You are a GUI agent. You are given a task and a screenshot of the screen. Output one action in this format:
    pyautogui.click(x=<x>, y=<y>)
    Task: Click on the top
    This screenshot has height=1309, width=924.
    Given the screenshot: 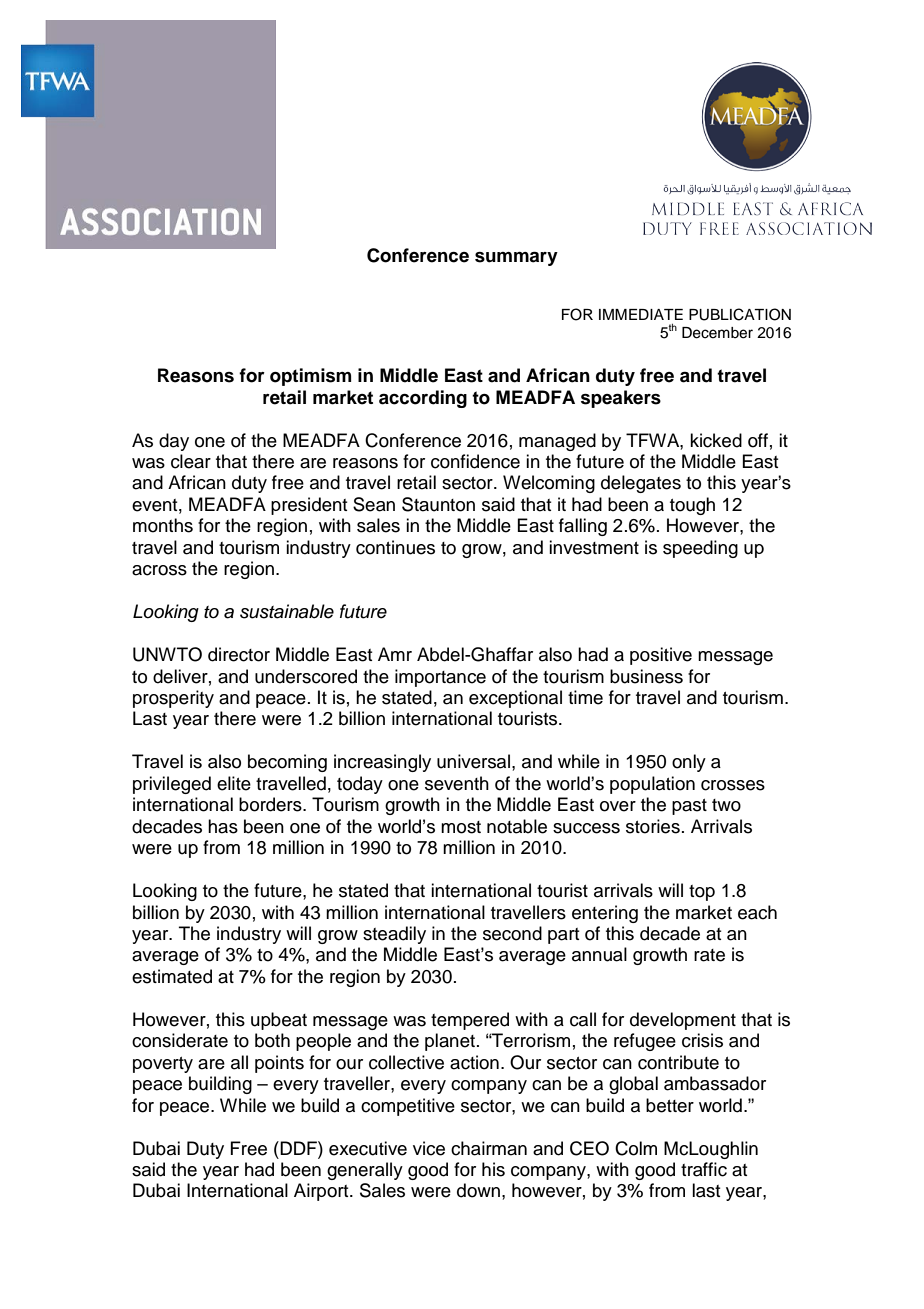 What is the action you would take?
    pyautogui.click(x=702, y=893)
